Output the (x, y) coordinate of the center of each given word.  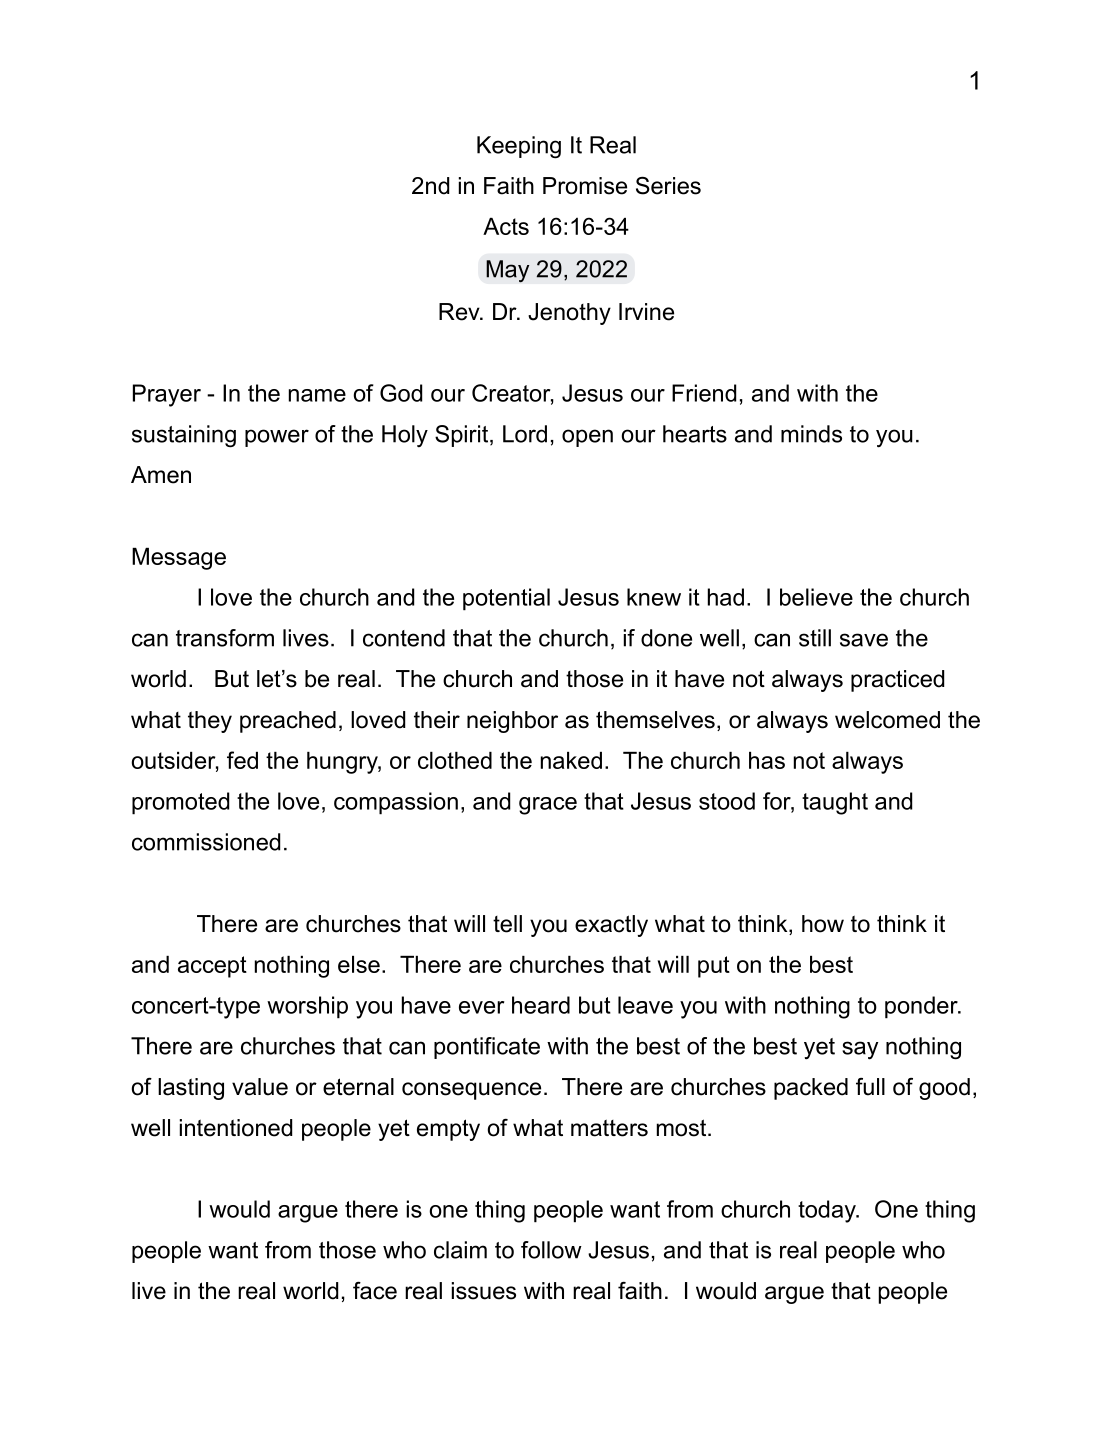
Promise (585, 186)
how (823, 924)
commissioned (206, 842)
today (828, 1211)
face (375, 1290)
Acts (506, 226)
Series (668, 185)
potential (506, 599)
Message (179, 559)
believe (816, 597)
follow (551, 1250)
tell (507, 924)
